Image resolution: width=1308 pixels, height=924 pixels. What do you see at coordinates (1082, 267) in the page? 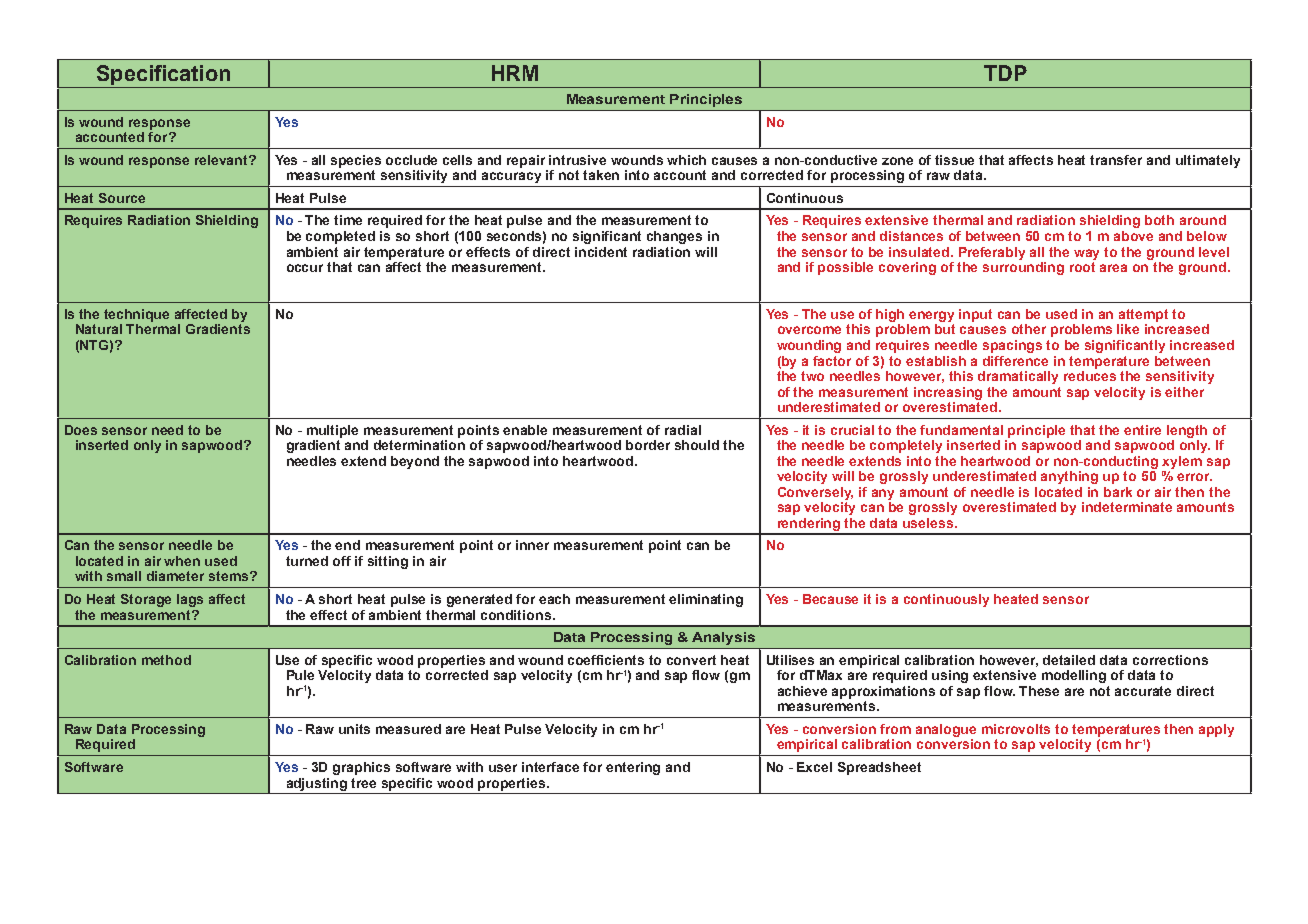
I see `root` at bounding box center [1082, 267].
